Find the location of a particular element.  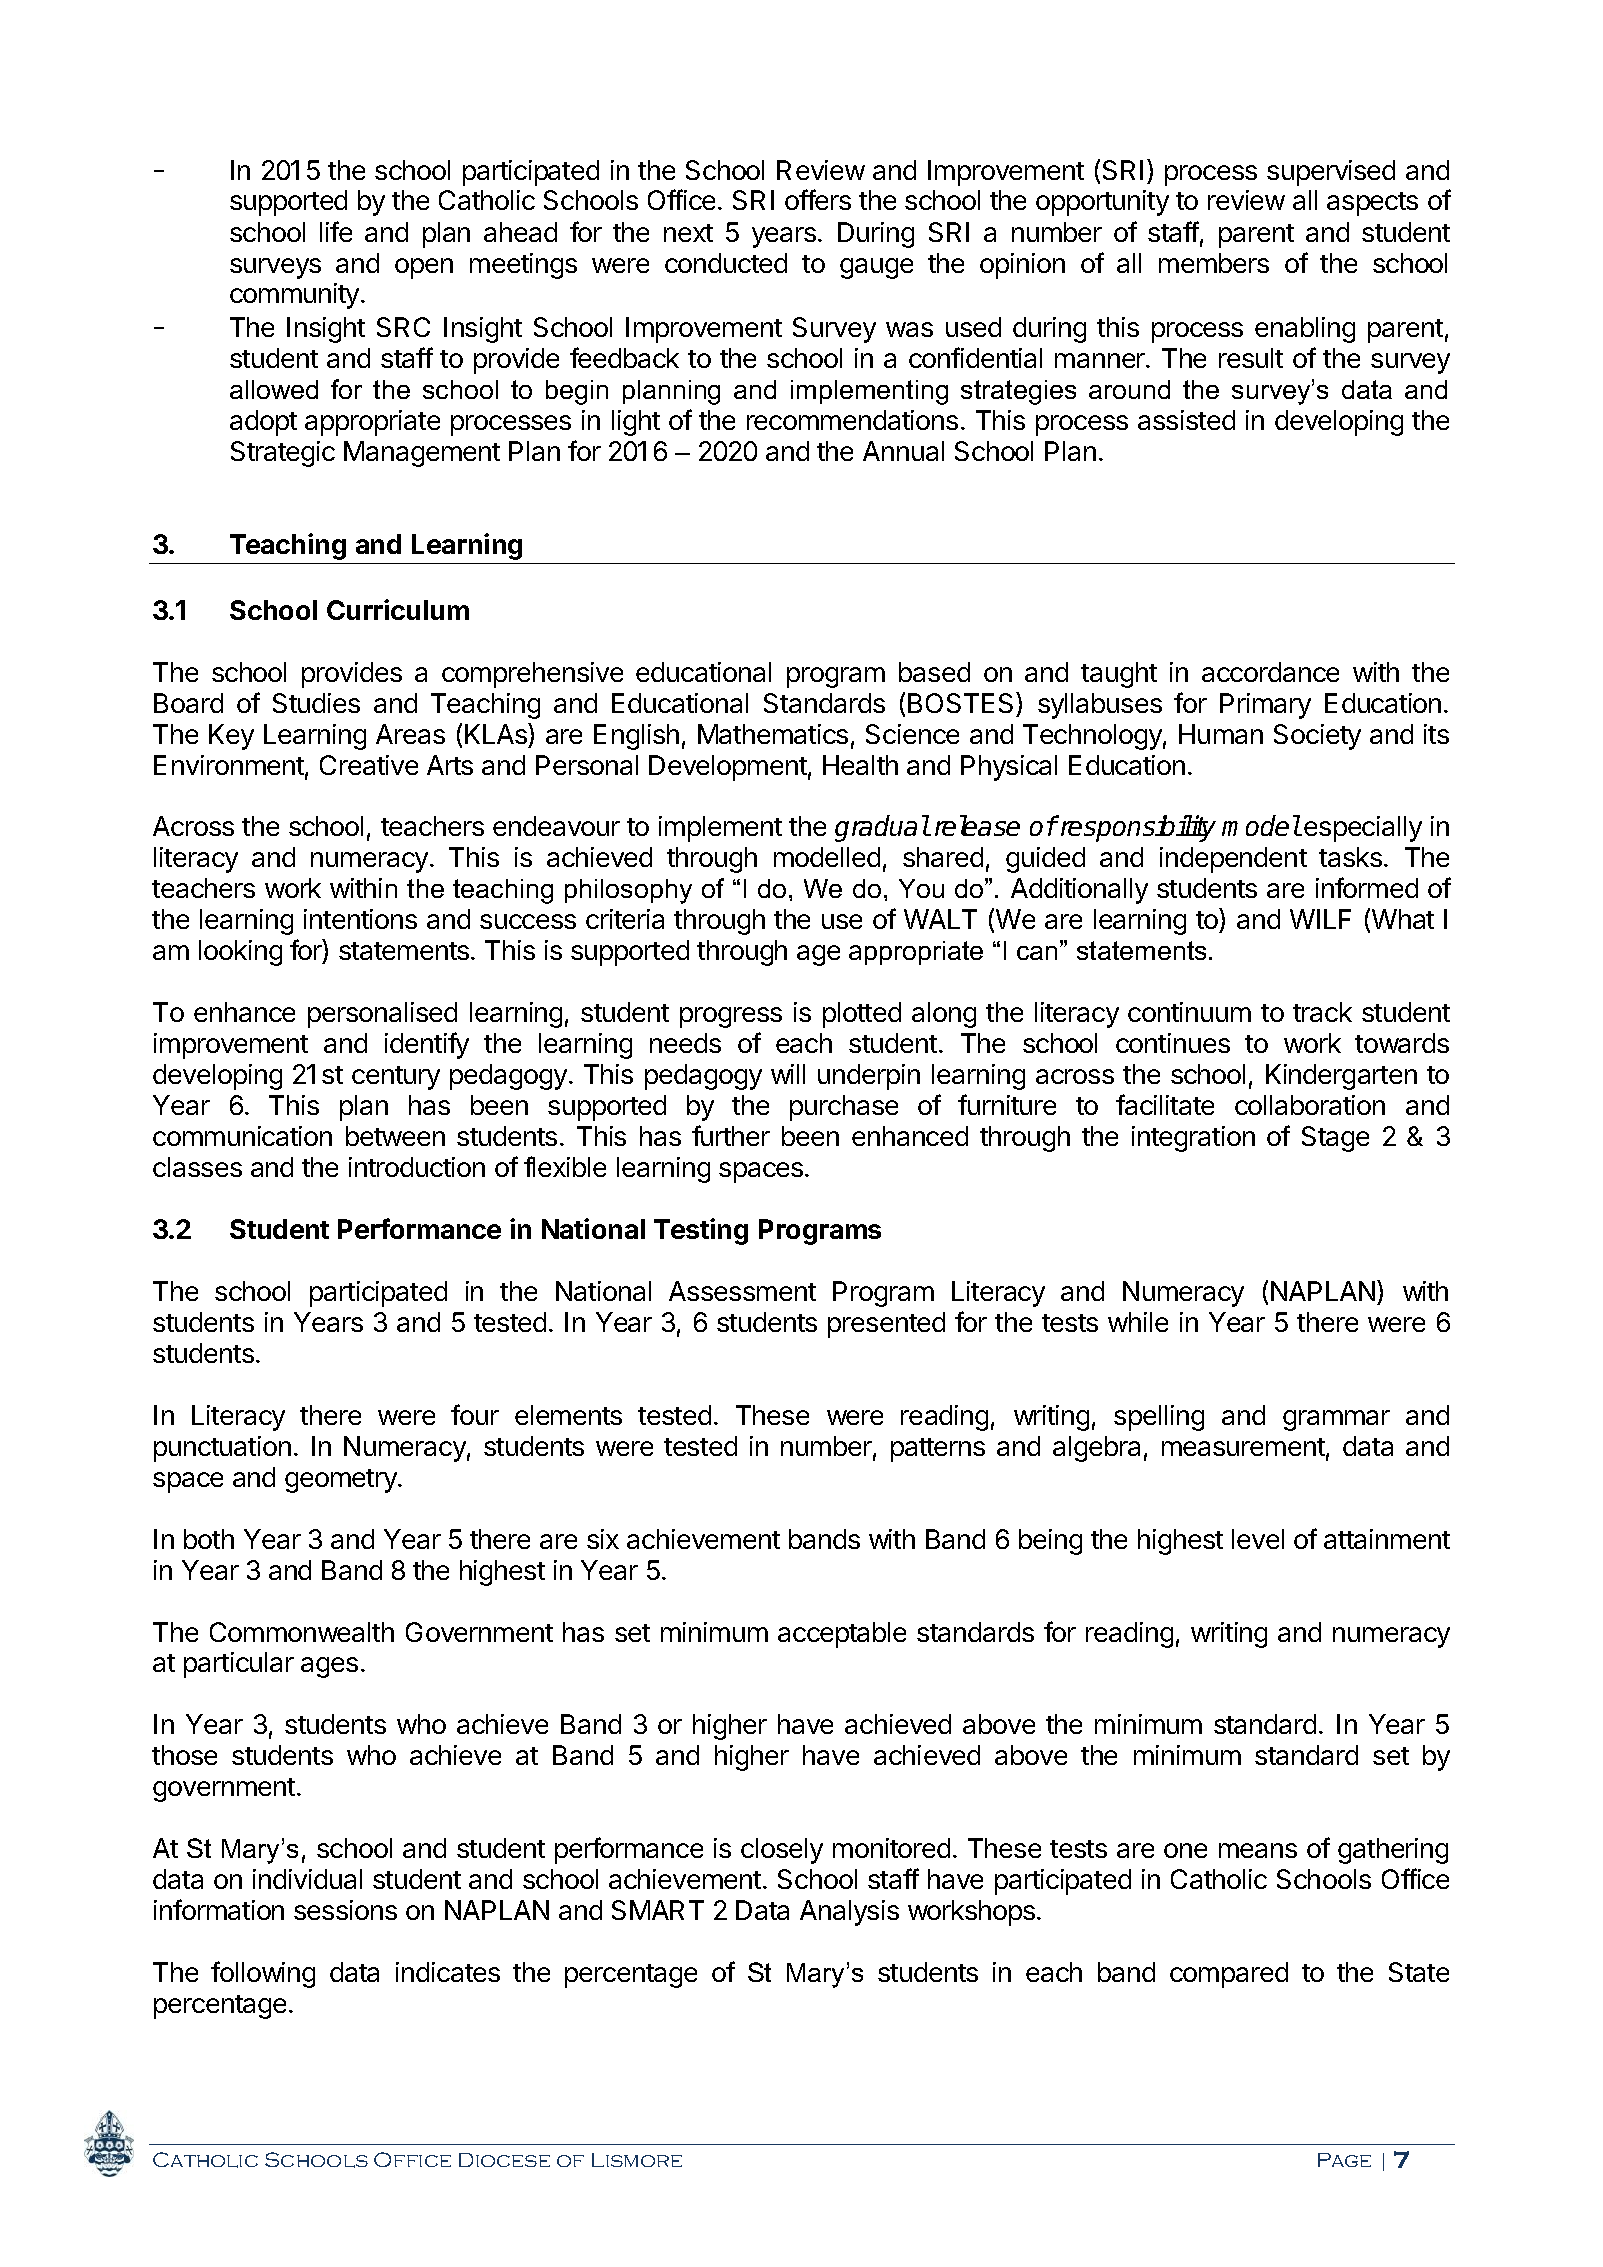

level is located at coordinates (1258, 1539).
